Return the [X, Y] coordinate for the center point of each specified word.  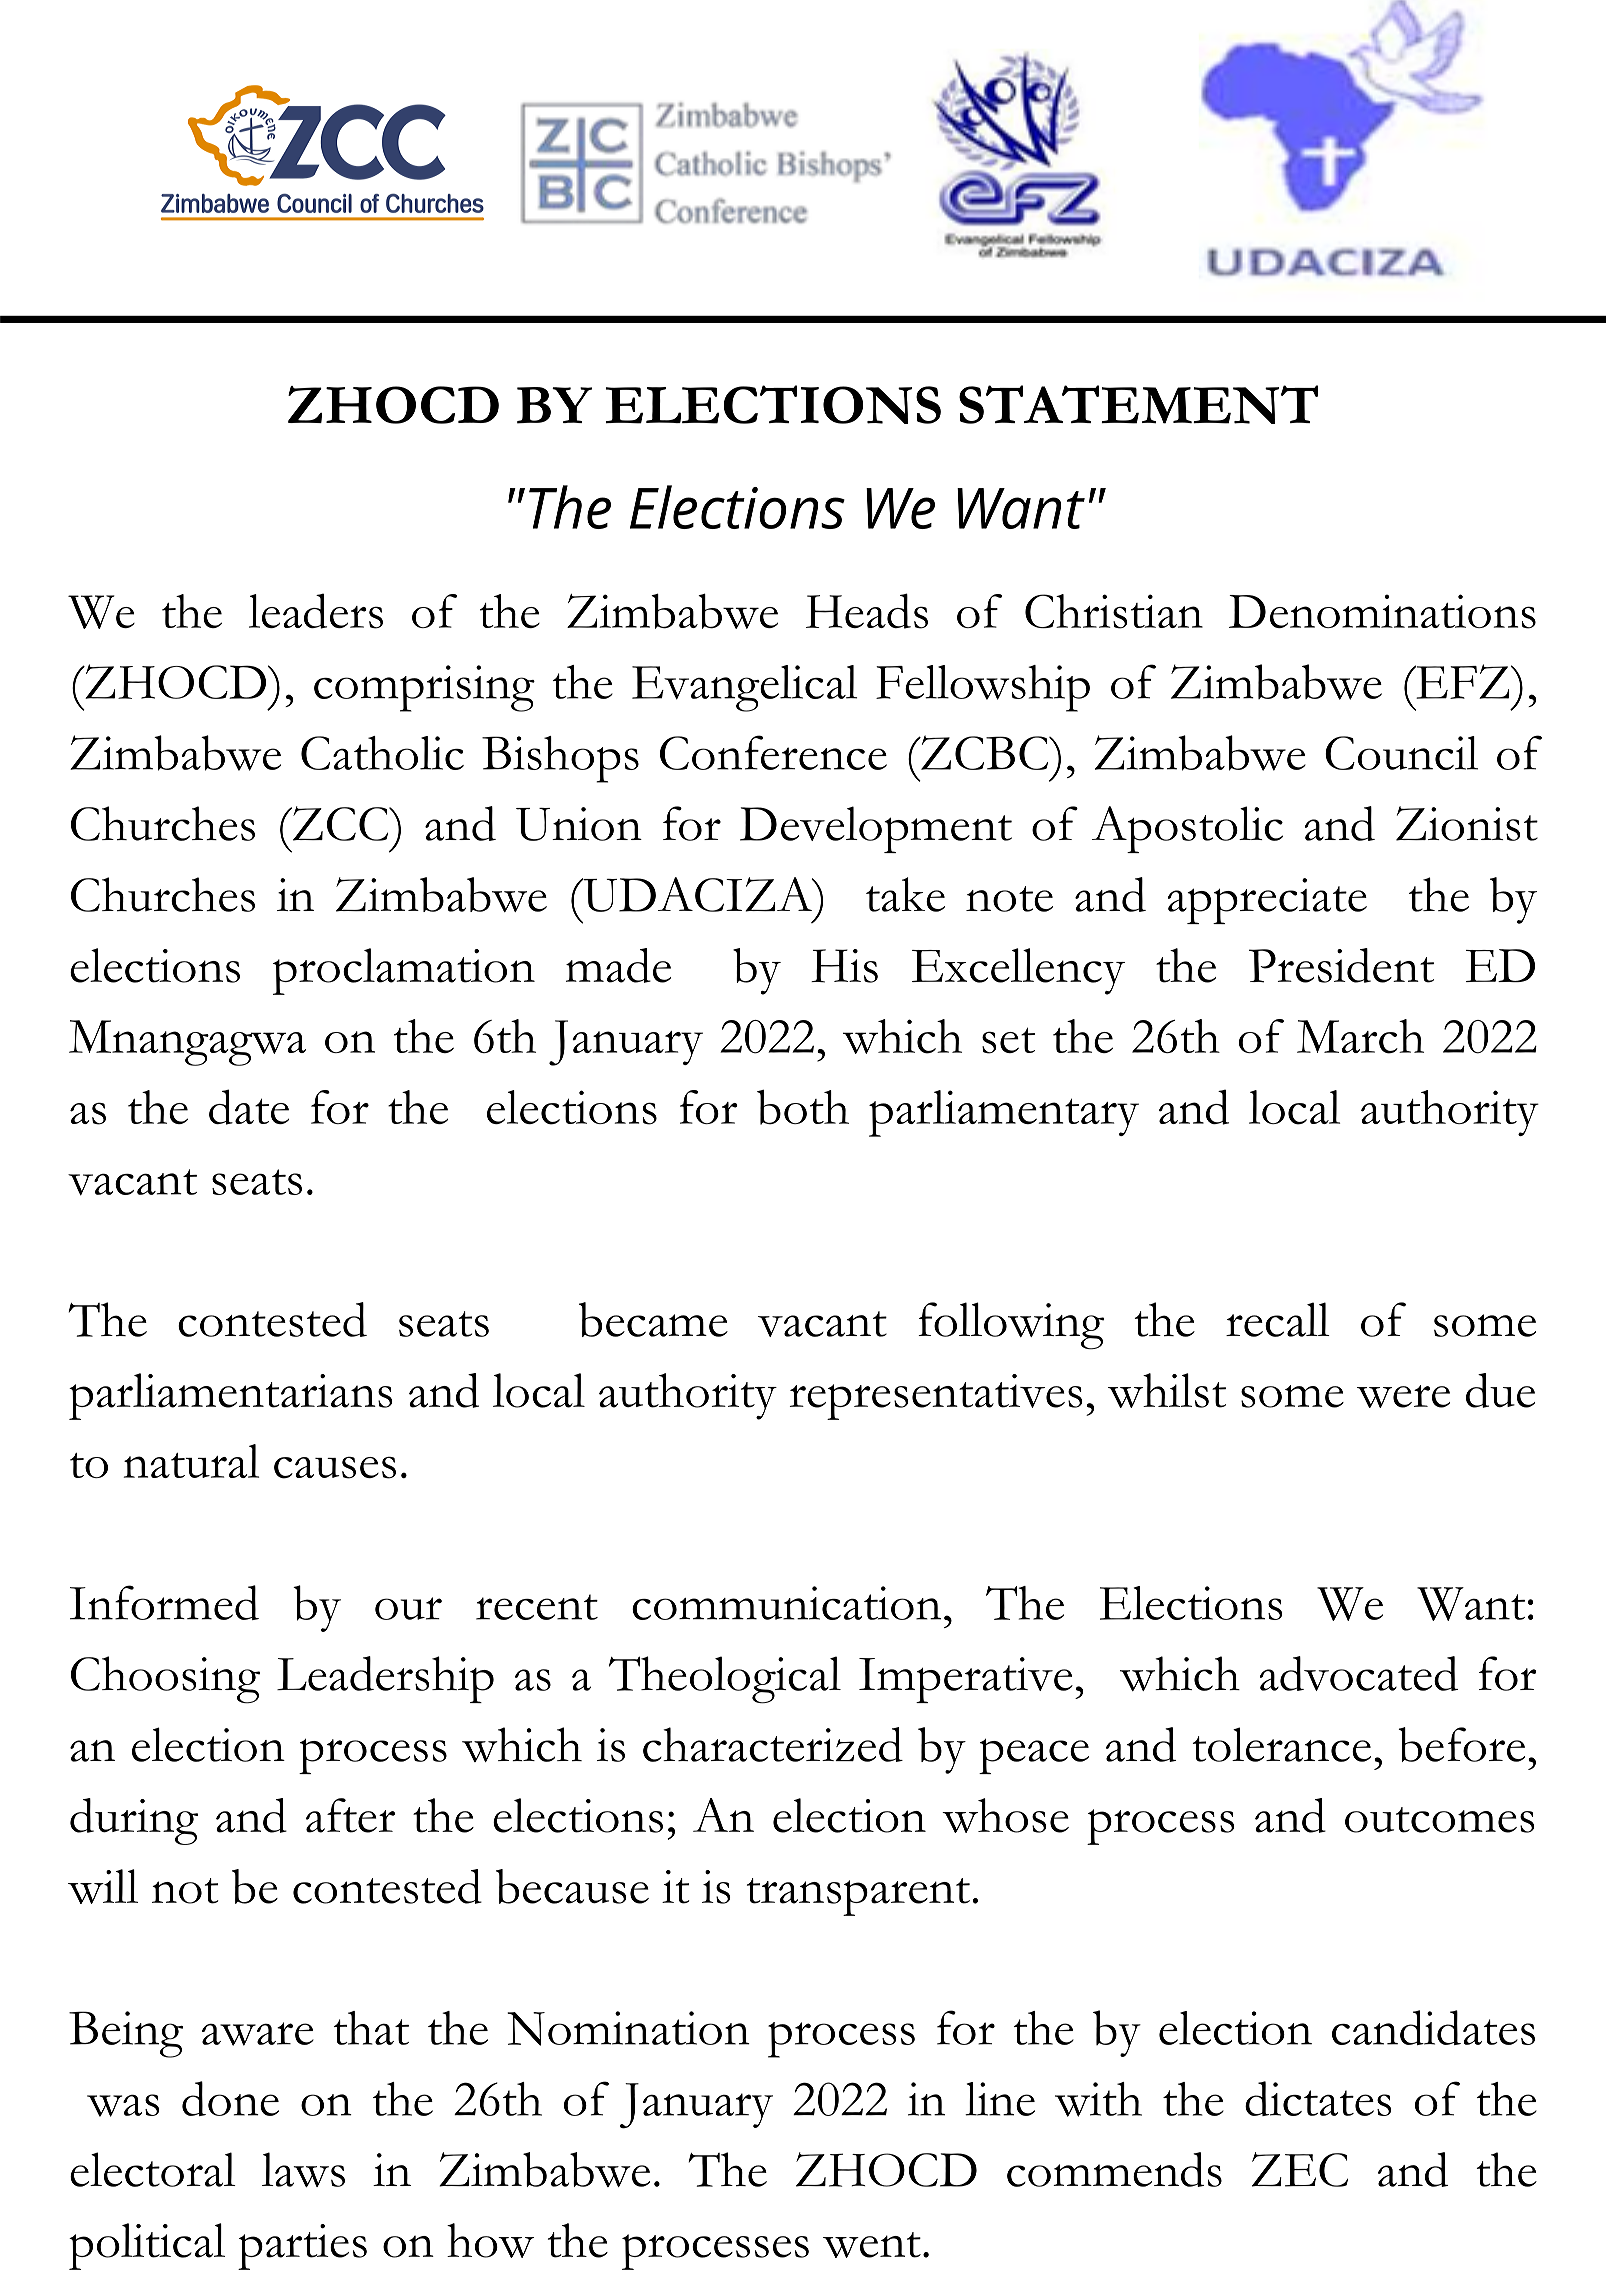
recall [1278, 1319]
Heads [867, 611]
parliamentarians [231, 1396]
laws [303, 2169]
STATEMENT [1138, 404]
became [653, 1319]
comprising [424, 688]
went [872, 2245]
